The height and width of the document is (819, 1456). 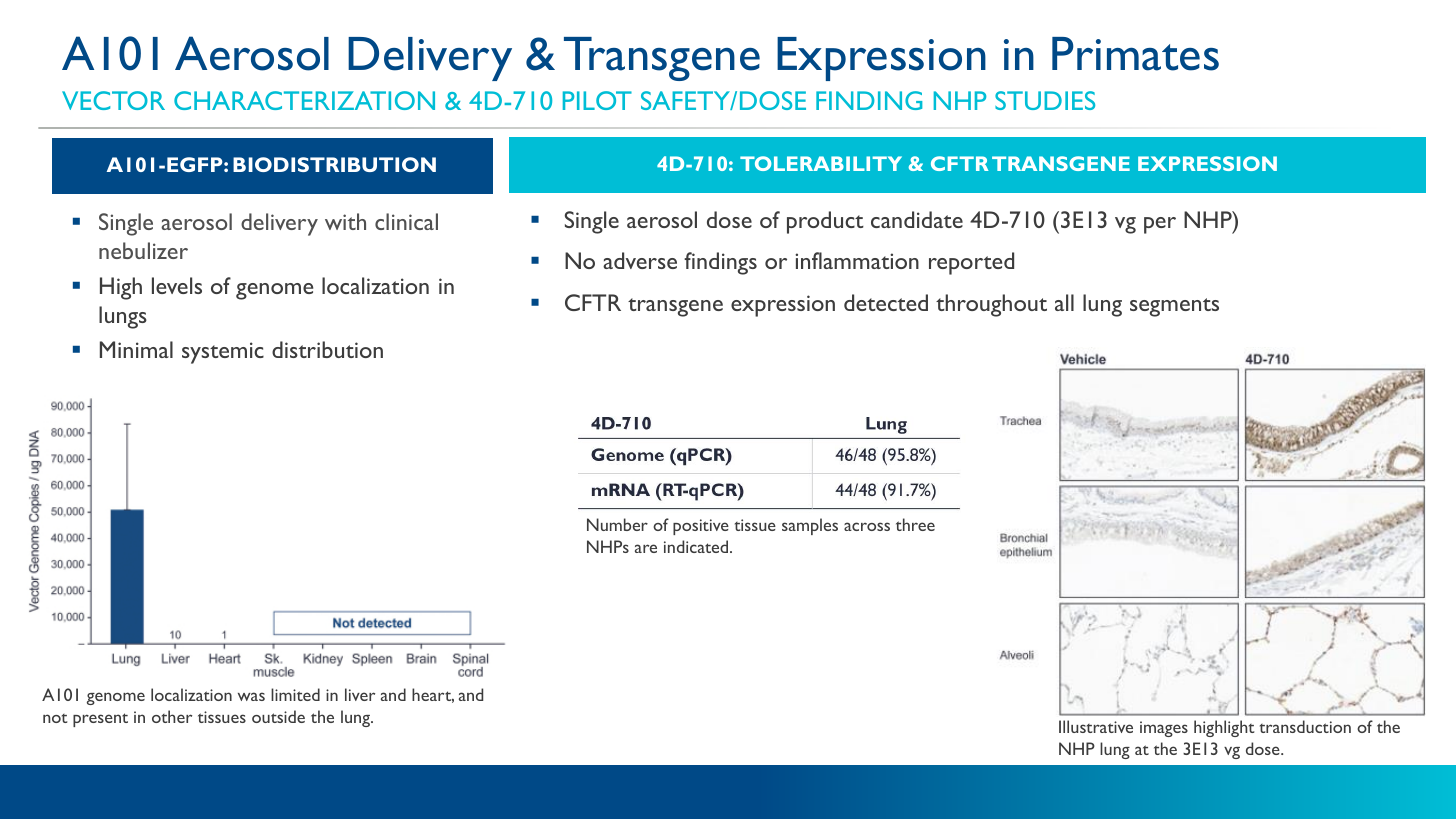 I want to click on segments, so click(x=1174, y=307).
